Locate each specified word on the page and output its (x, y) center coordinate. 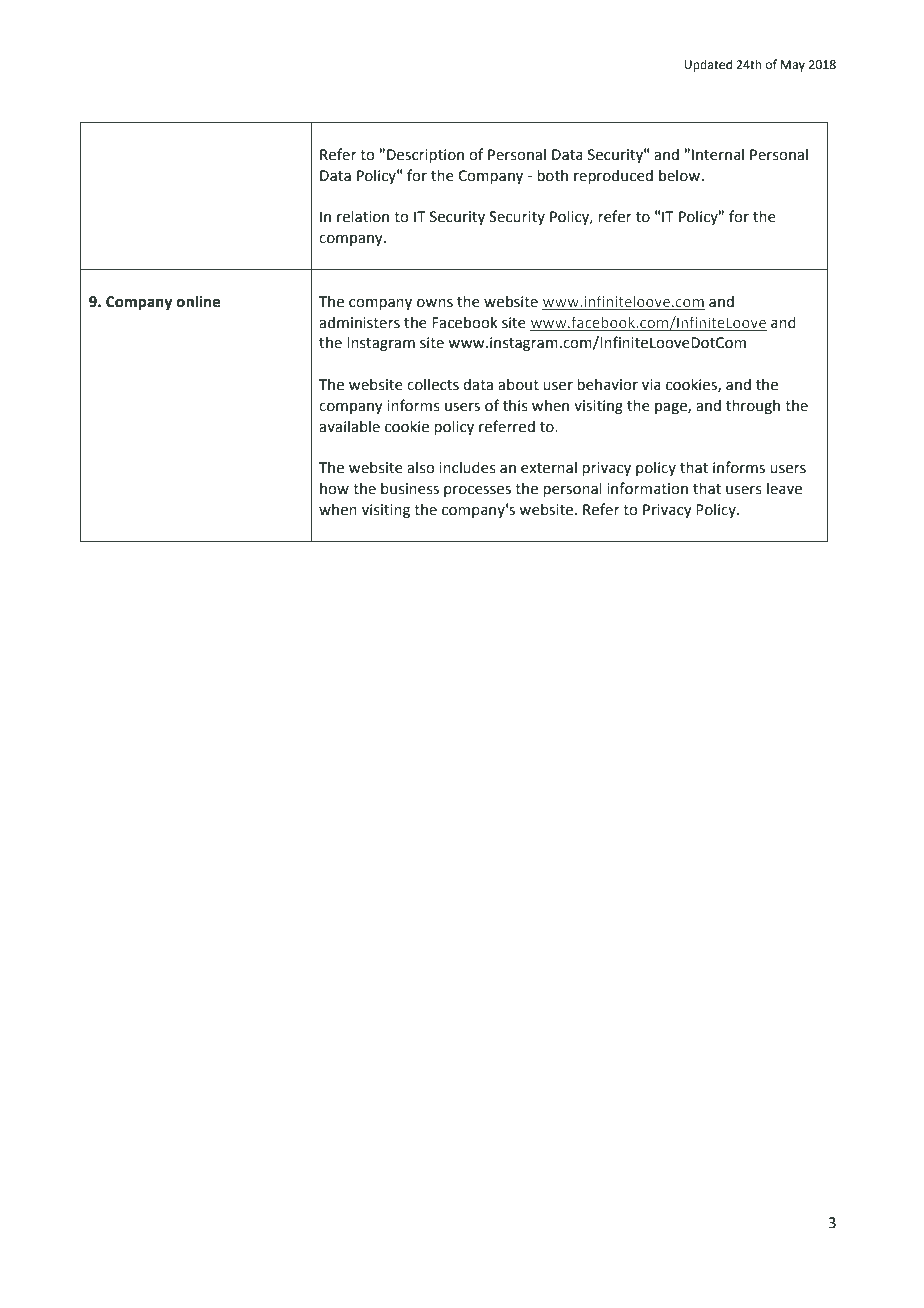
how (334, 488)
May (793, 66)
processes (477, 491)
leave (784, 488)
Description (425, 156)
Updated (708, 65)
